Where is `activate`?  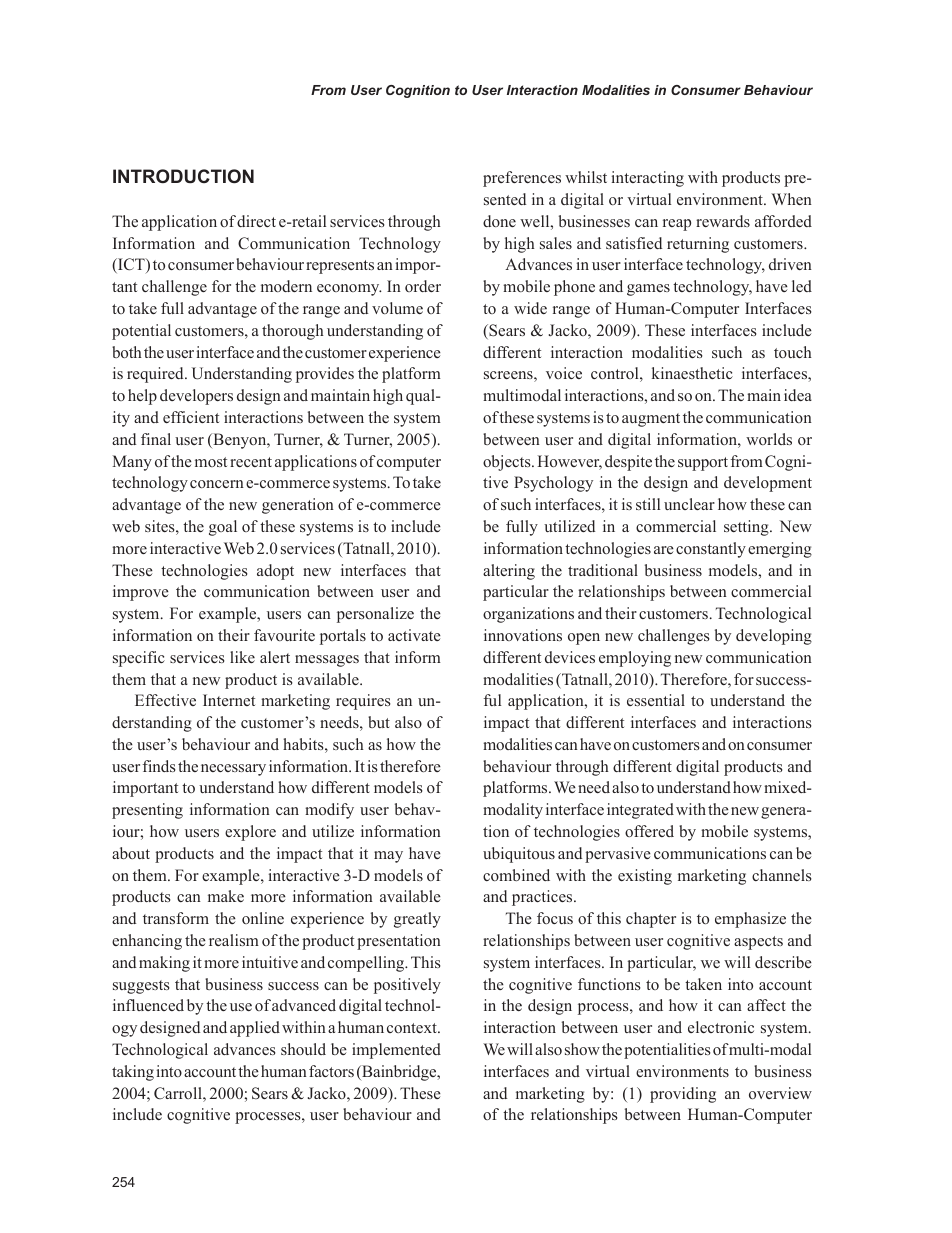
activate is located at coordinates (414, 635).
